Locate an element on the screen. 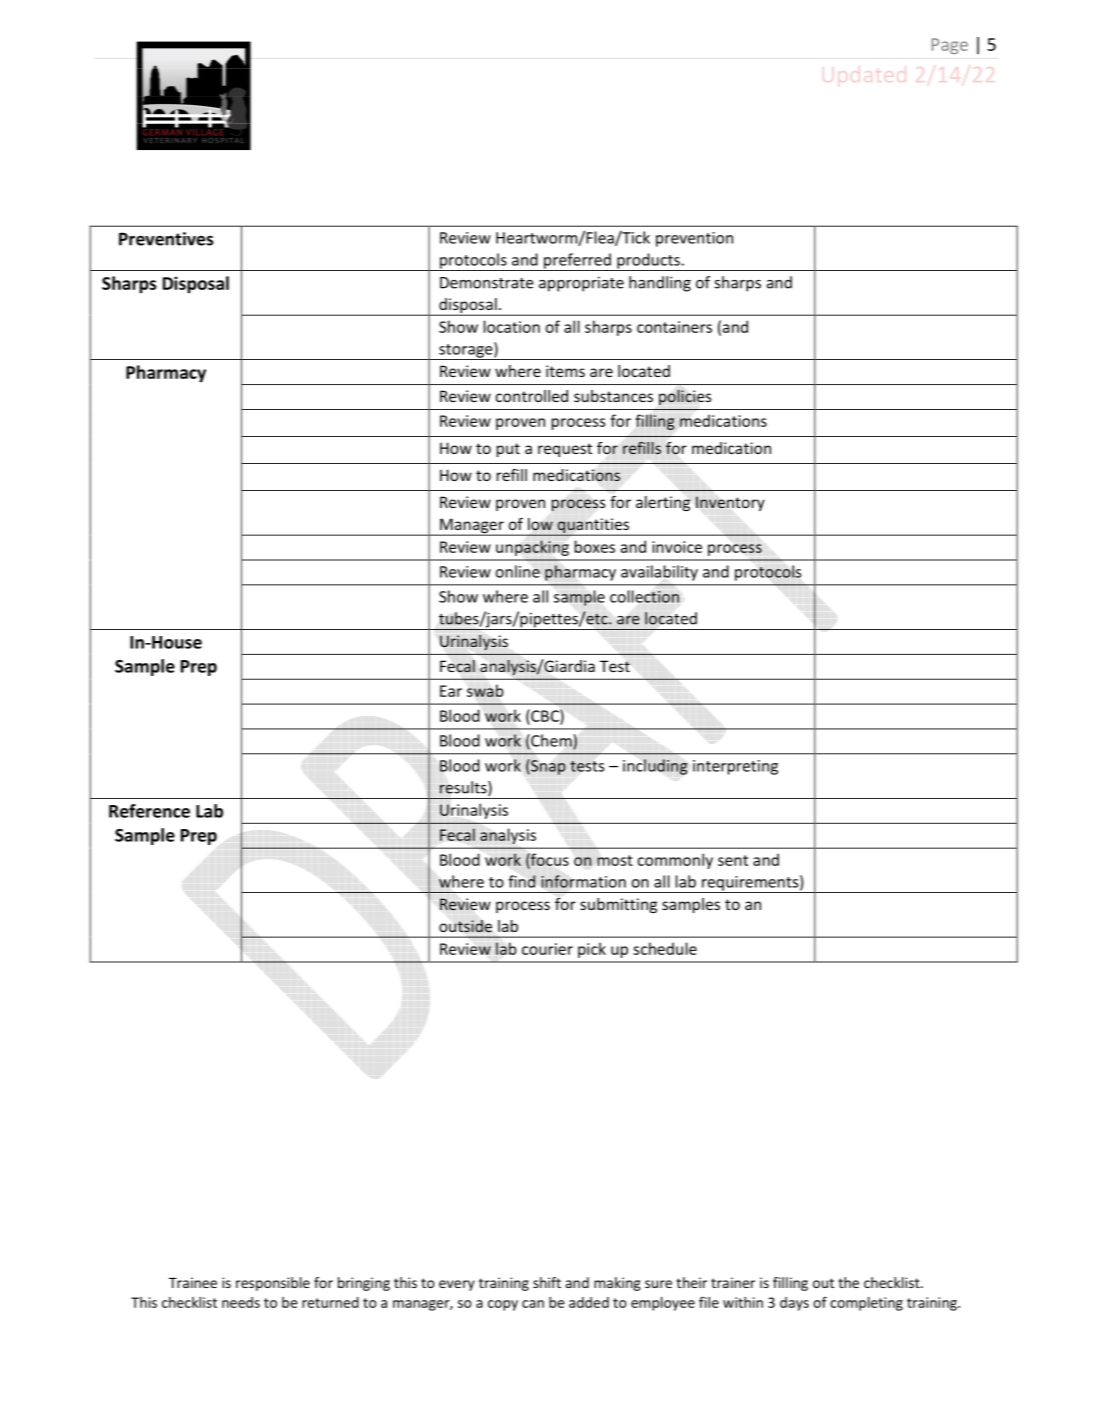 Image resolution: width=1093 pixels, height=1415 pixels. swab is located at coordinates (485, 690).
